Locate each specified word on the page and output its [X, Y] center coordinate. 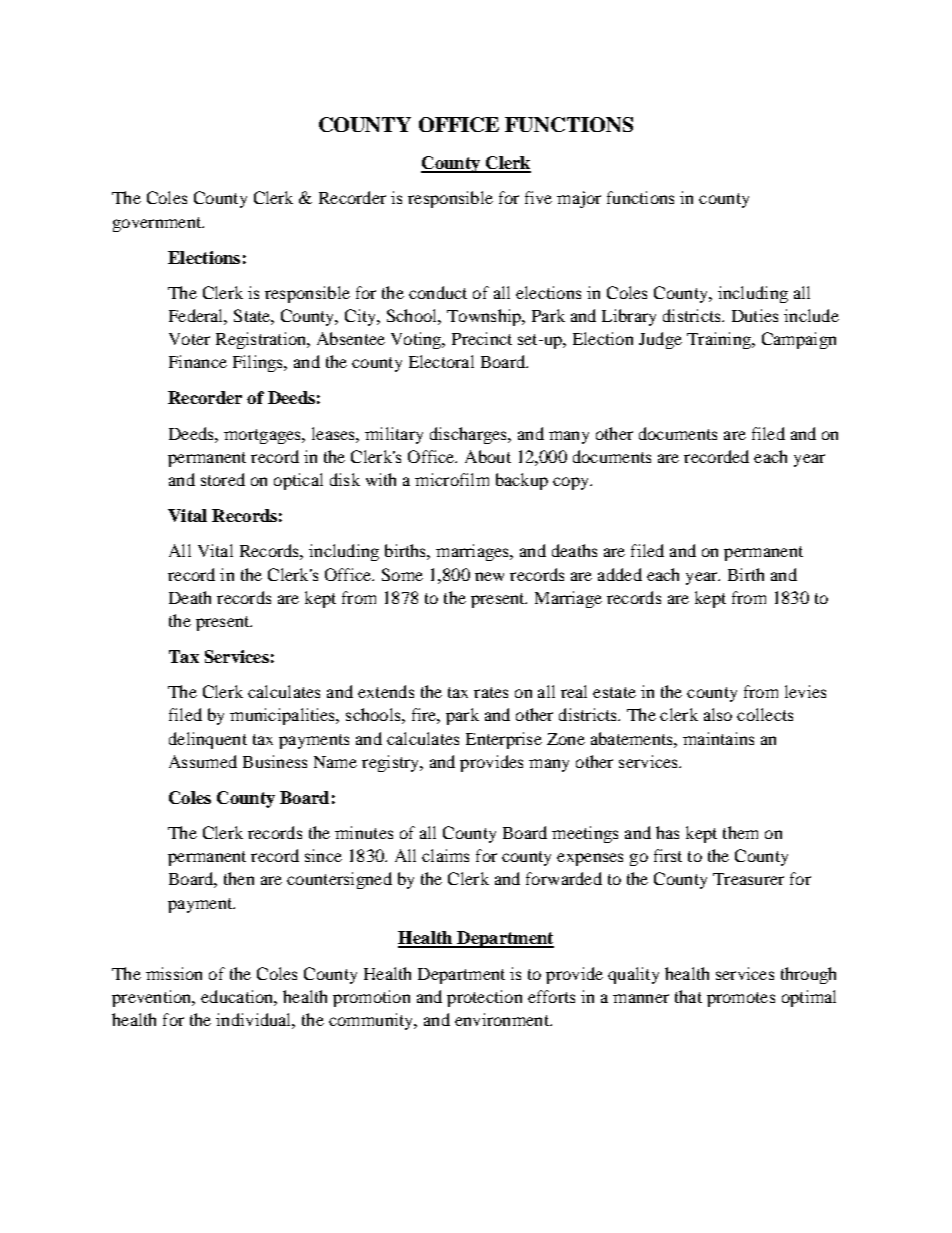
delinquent [208, 740]
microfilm [452, 479]
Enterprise [504, 740]
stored [223, 479]
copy [572, 483]
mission [174, 973]
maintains [718, 738]
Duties [755, 315]
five [538, 197]
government [158, 224]
